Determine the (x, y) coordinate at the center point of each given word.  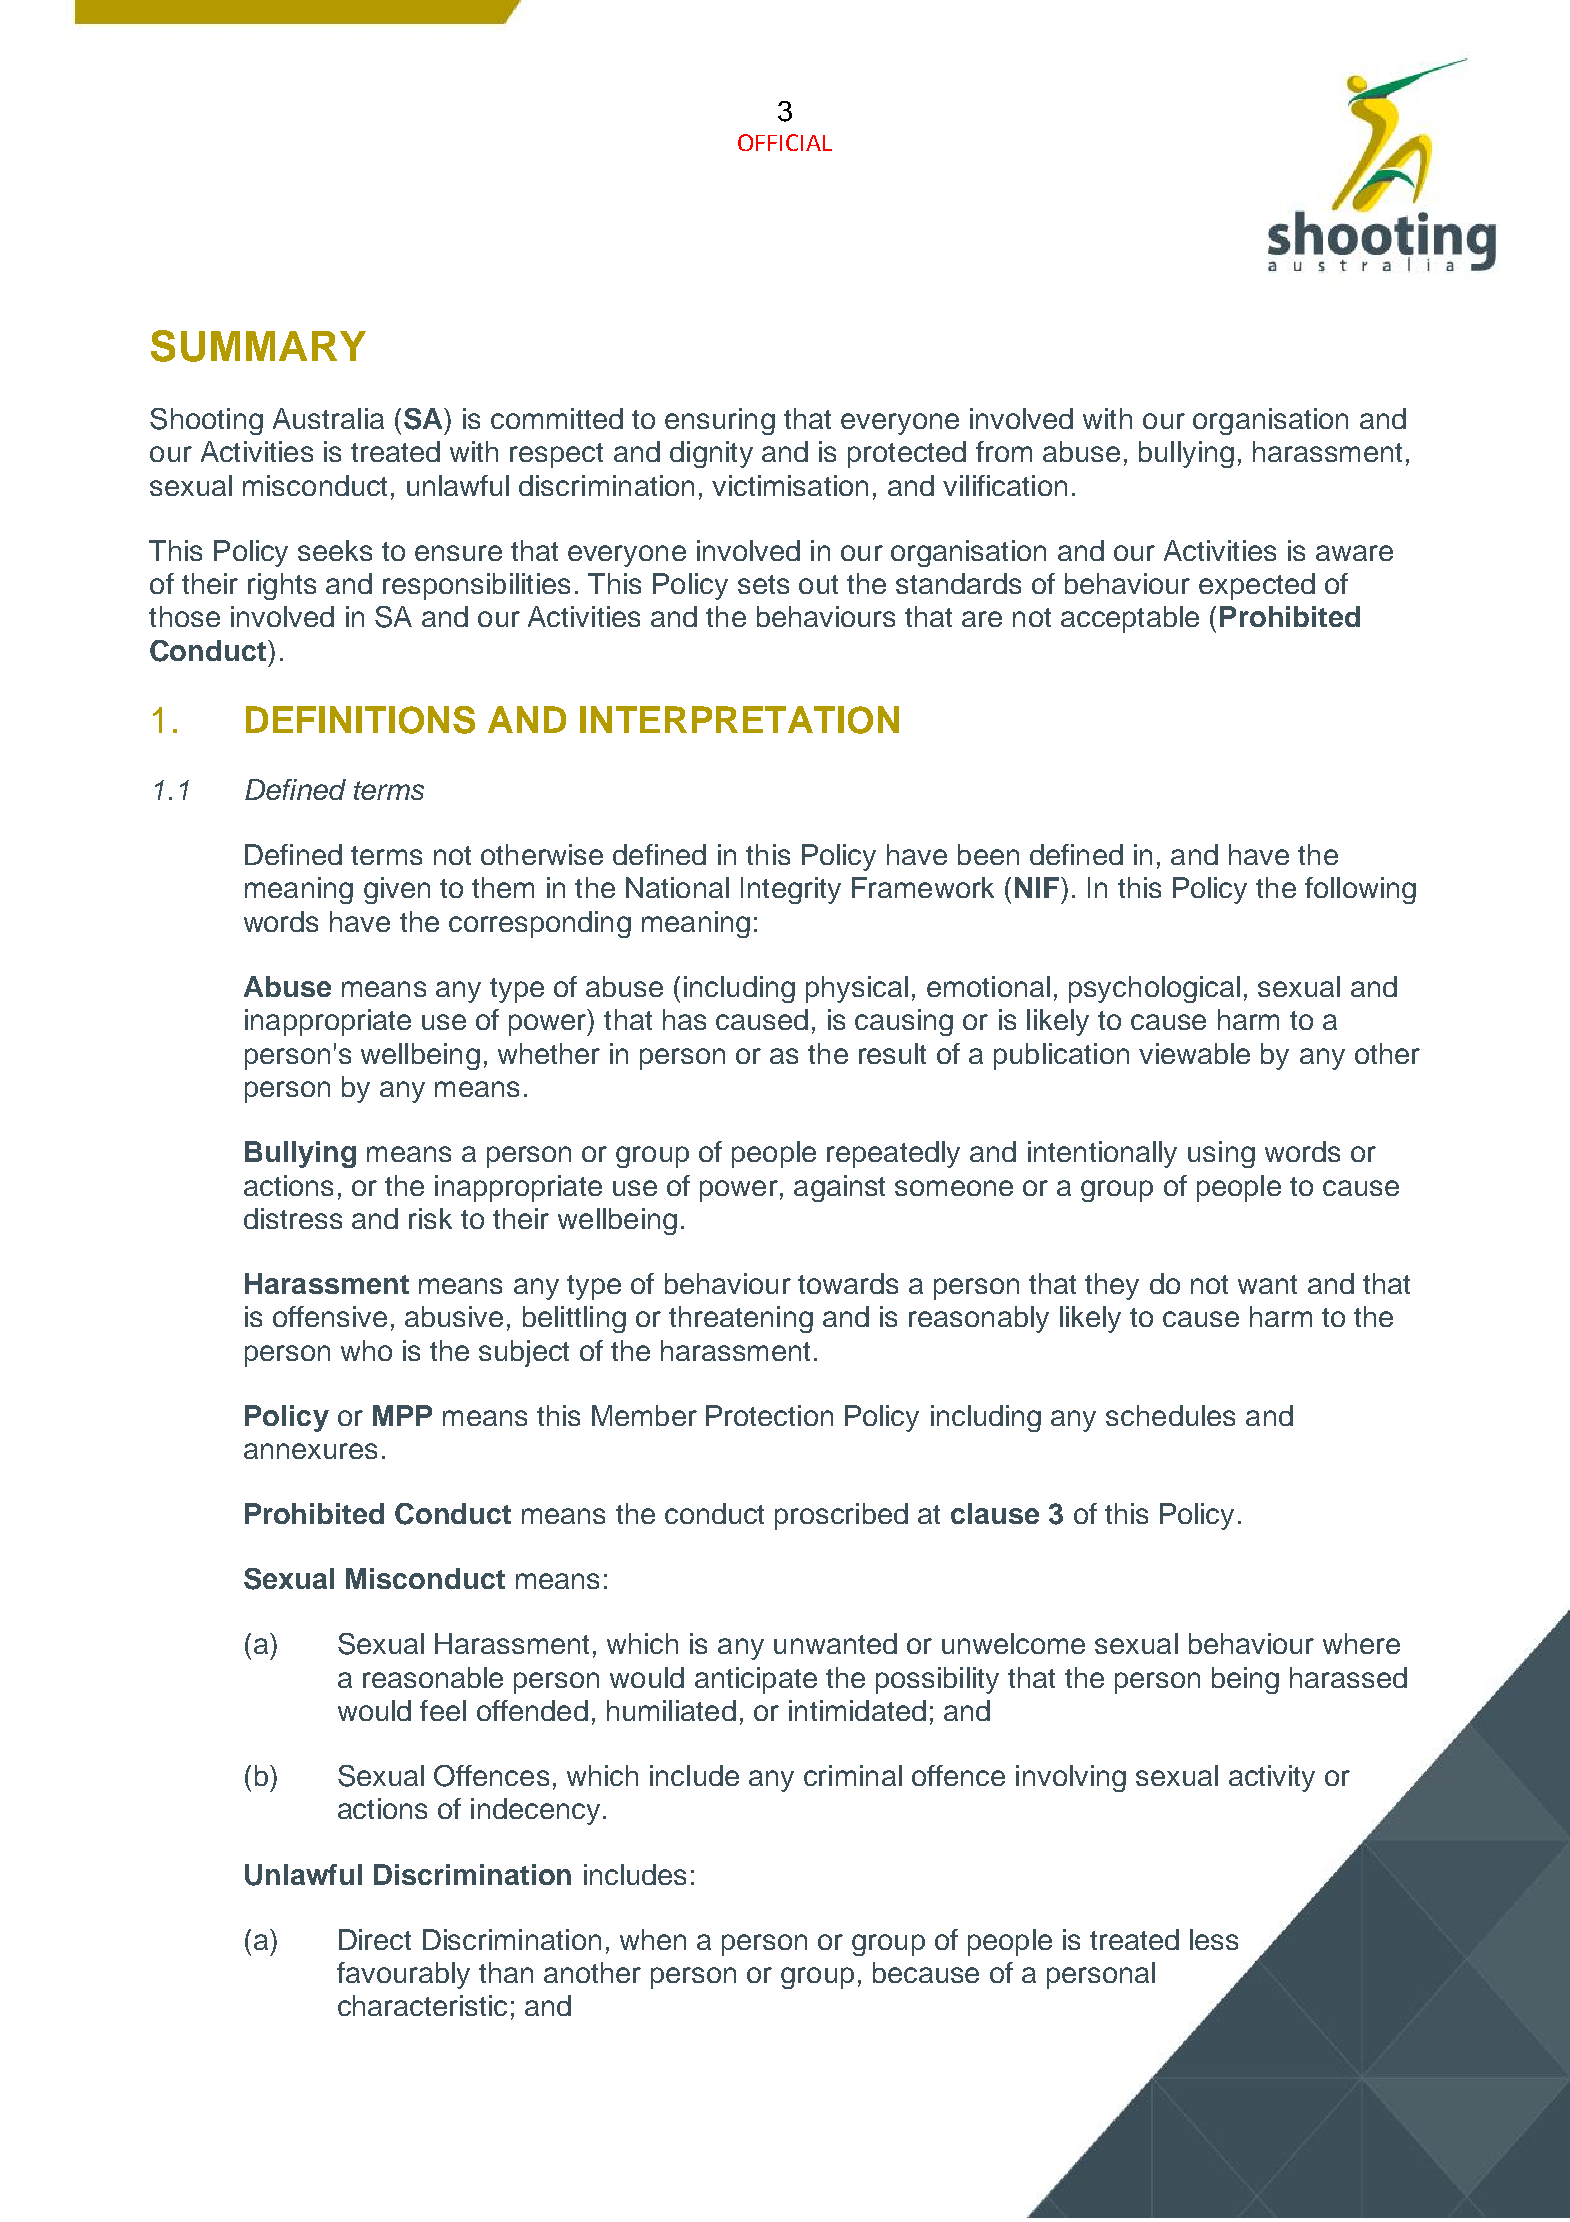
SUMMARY (258, 346)
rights (282, 586)
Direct (375, 1939)
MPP (402, 1415)
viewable (1194, 1053)
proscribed (841, 1516)
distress (293, 1218)
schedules (1170, 1415)
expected (1257, 586)
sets (763, 584)
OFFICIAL (785, 142)
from (1004, 451)
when (653, 1939)
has (684, 1019)
